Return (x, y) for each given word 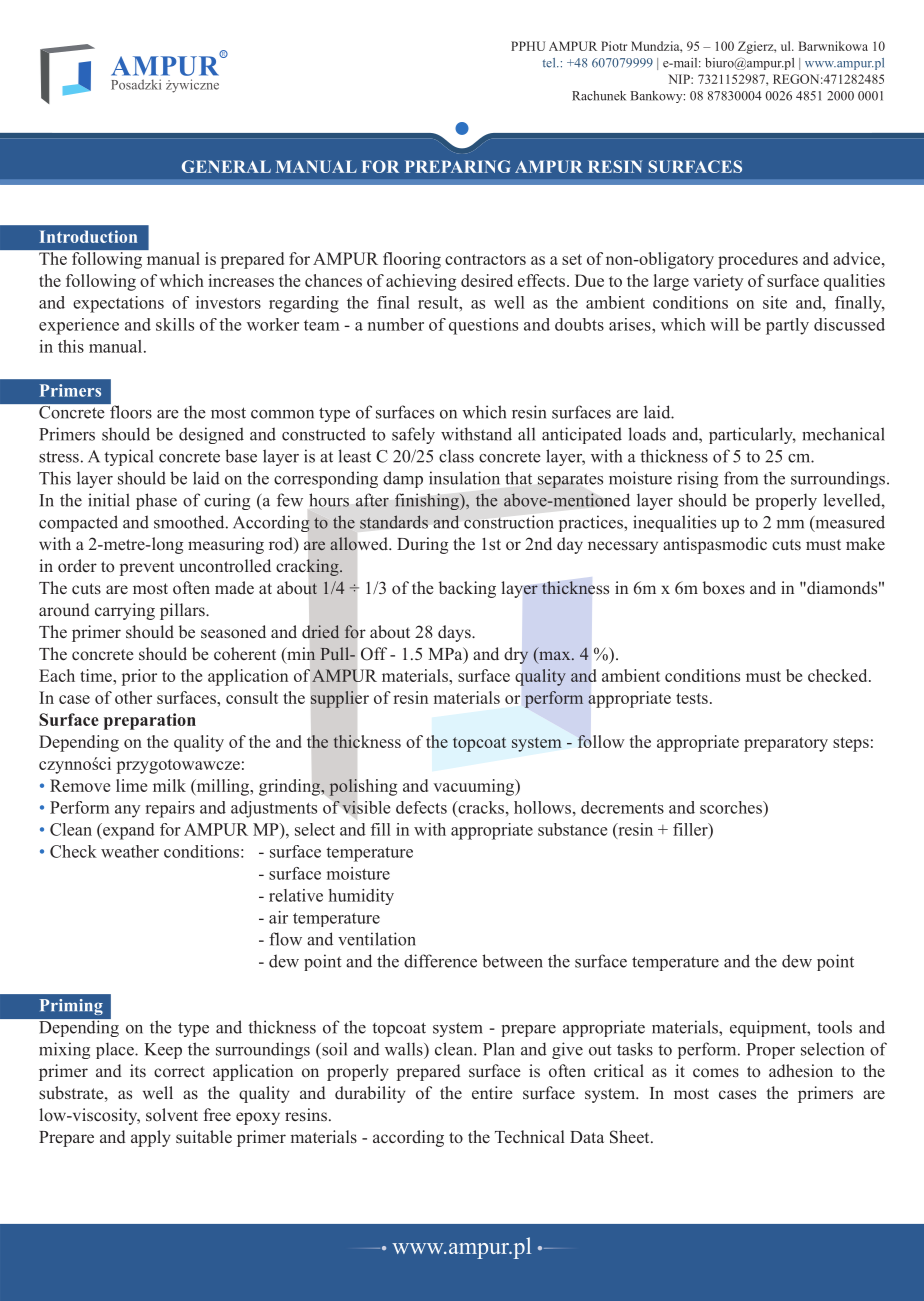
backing (467, 589)
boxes (724, 588)
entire (492, 1092)
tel (550, 63)
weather (130, 851)
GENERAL (226, 166)
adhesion (801, 1071)
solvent (172, 1114)
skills (175, 324)
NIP (680, 79)
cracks (480, 807)
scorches (732, 807)
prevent (147, 568)
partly (787, 326)
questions (483, 326)
